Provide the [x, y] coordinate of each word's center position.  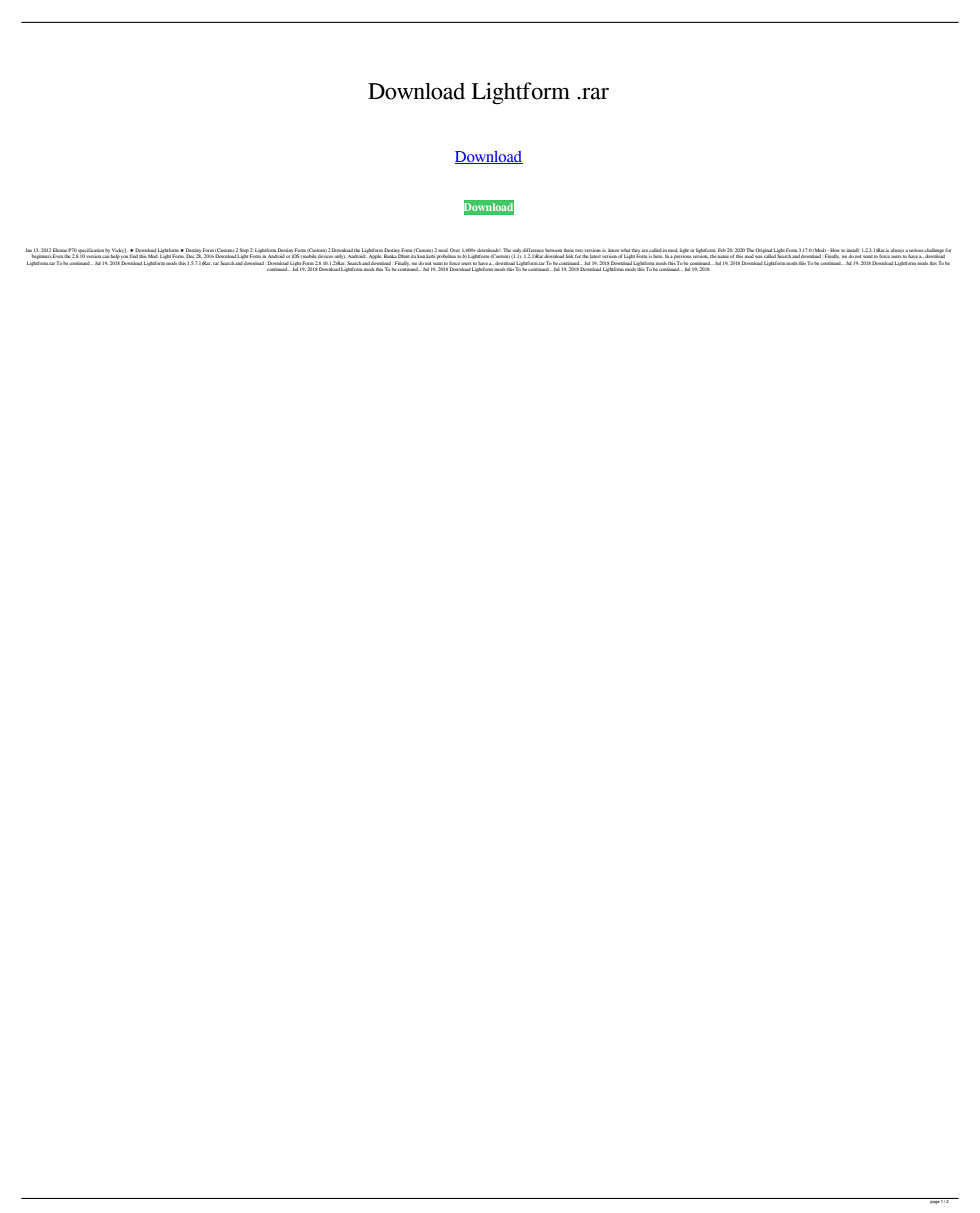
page [934, 1201]
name [723, 256]
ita [413, 257]
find [134, 256]
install [853, 250]
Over [455, 250]
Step [244, 250]
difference [533, 250]
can [105, 257]
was [758, 257]
